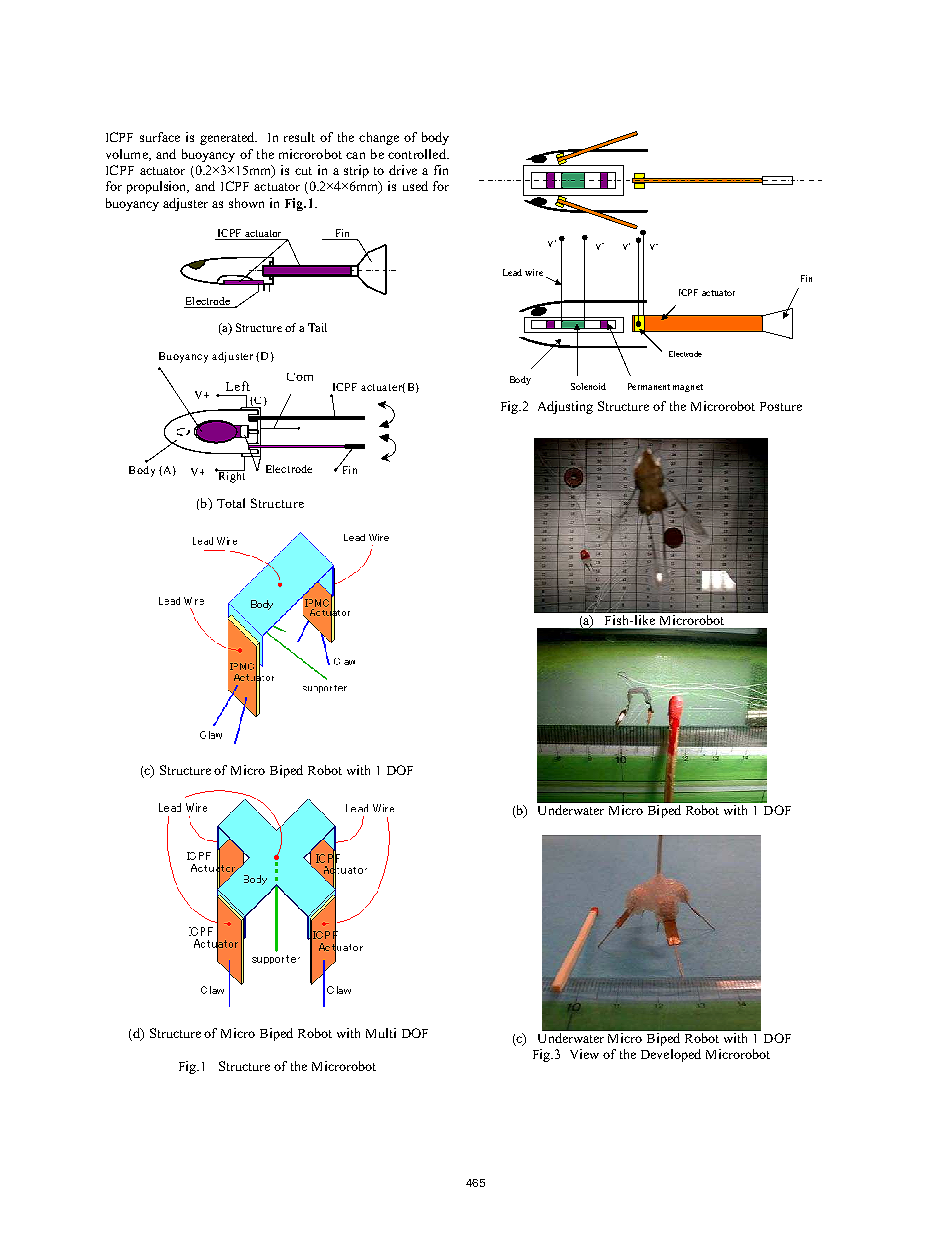 The height and width of the document is (1233, 952). I want to click on controlled, so click(418, 154).
